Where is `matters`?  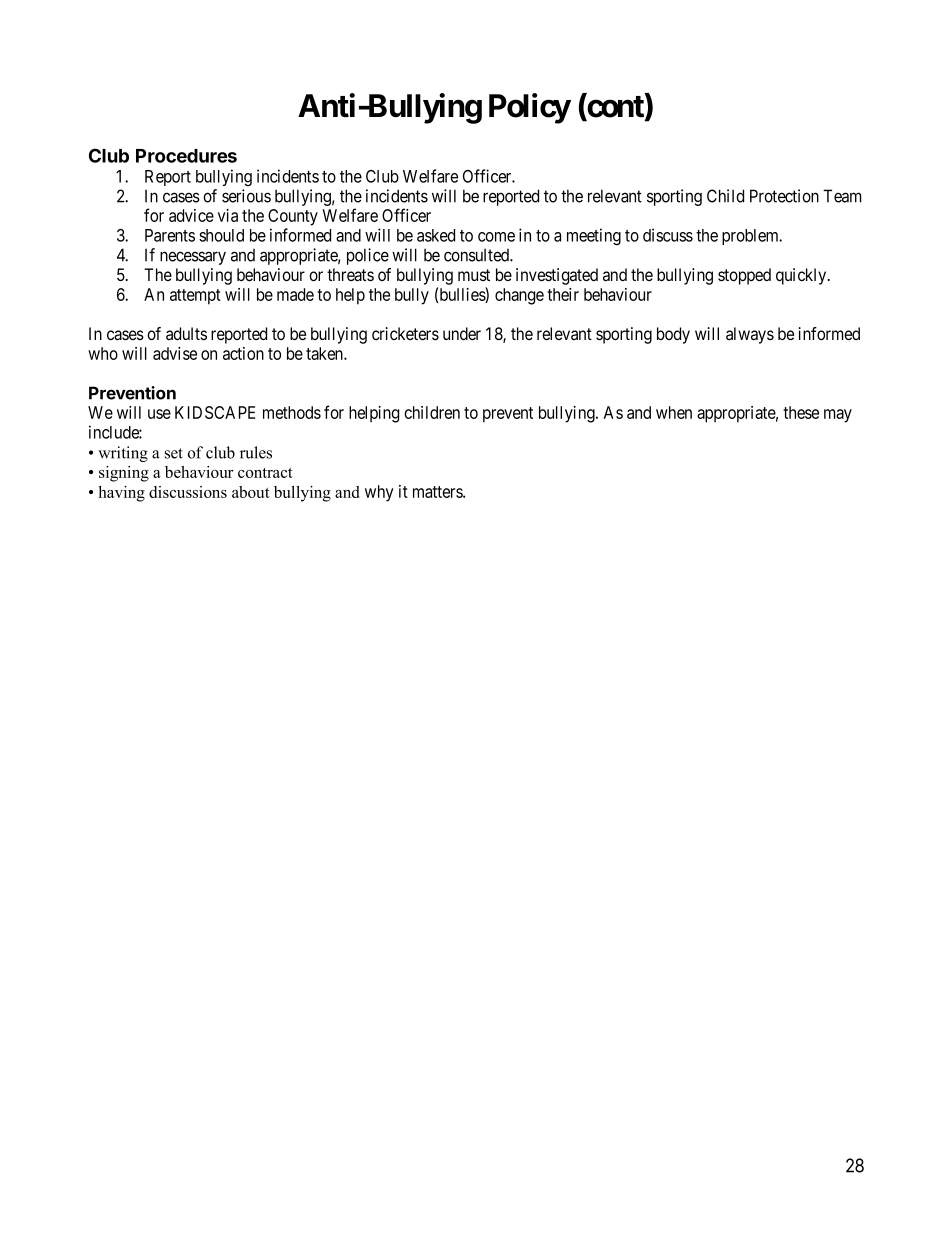
matters is located at coordinates (438, 492).
